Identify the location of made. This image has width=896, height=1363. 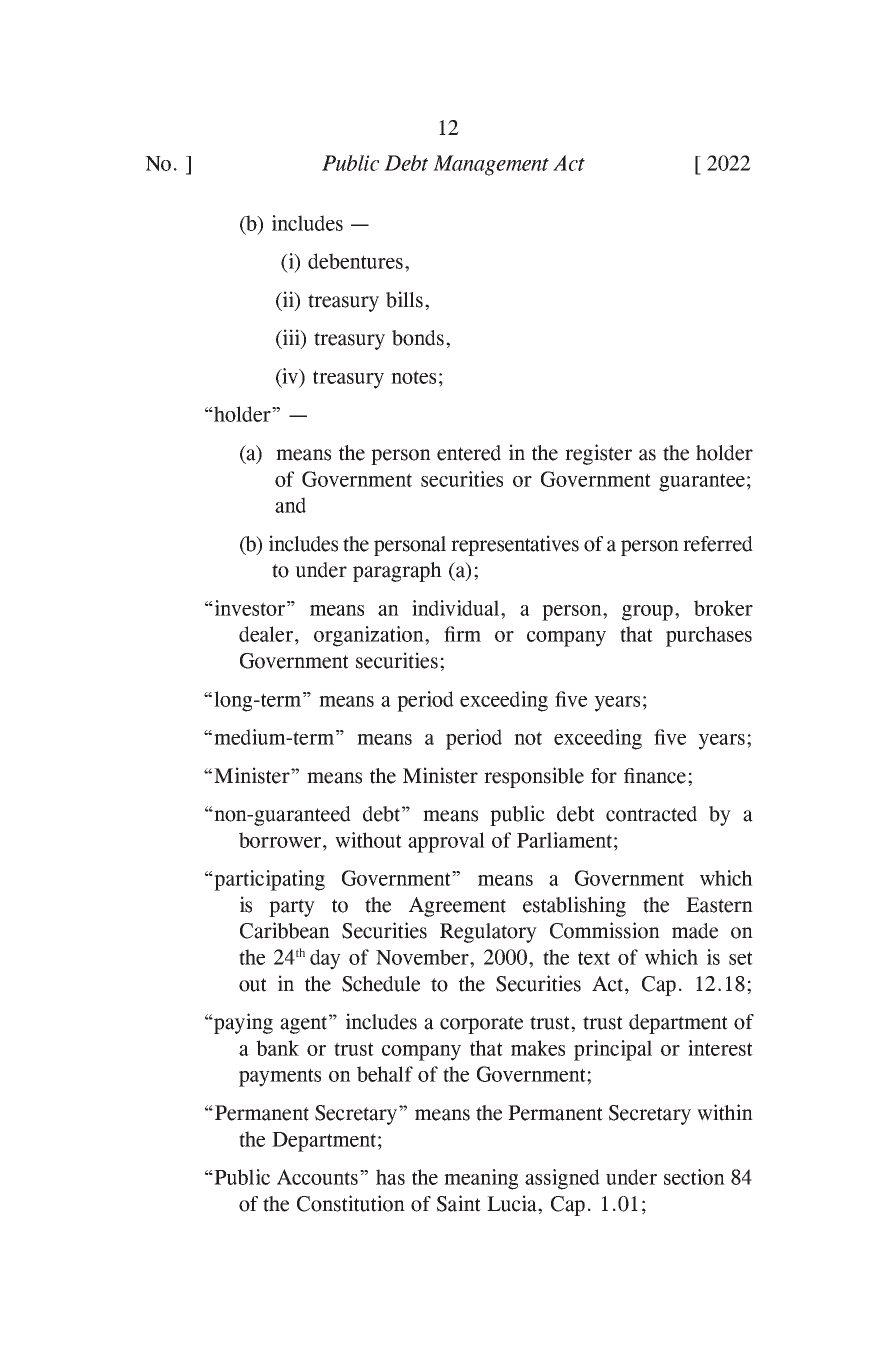
(695, 931).
